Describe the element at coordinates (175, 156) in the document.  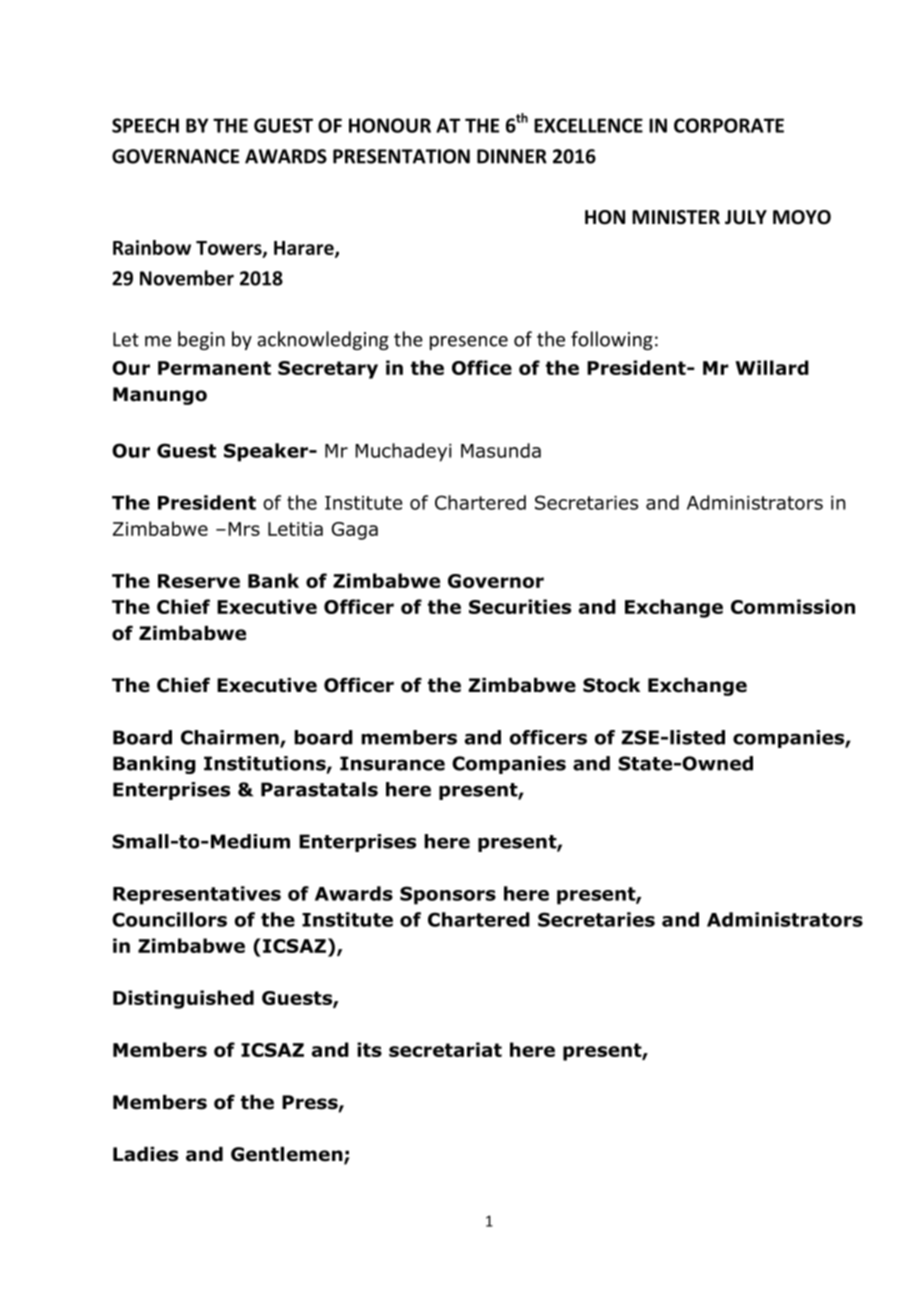
I see `GOVERNANCE` at that location.
